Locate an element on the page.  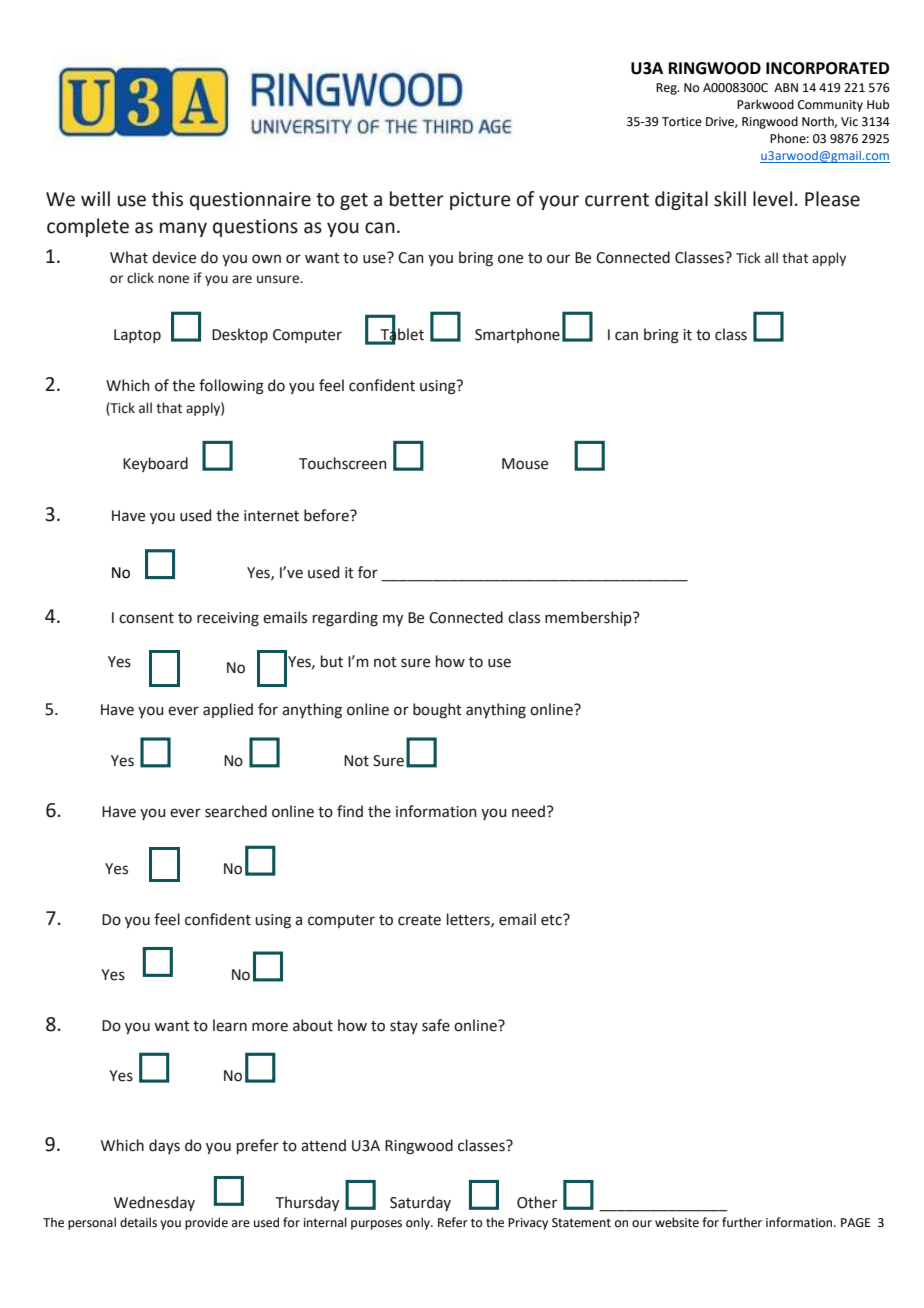
this is located at coordinates (167, 199).
